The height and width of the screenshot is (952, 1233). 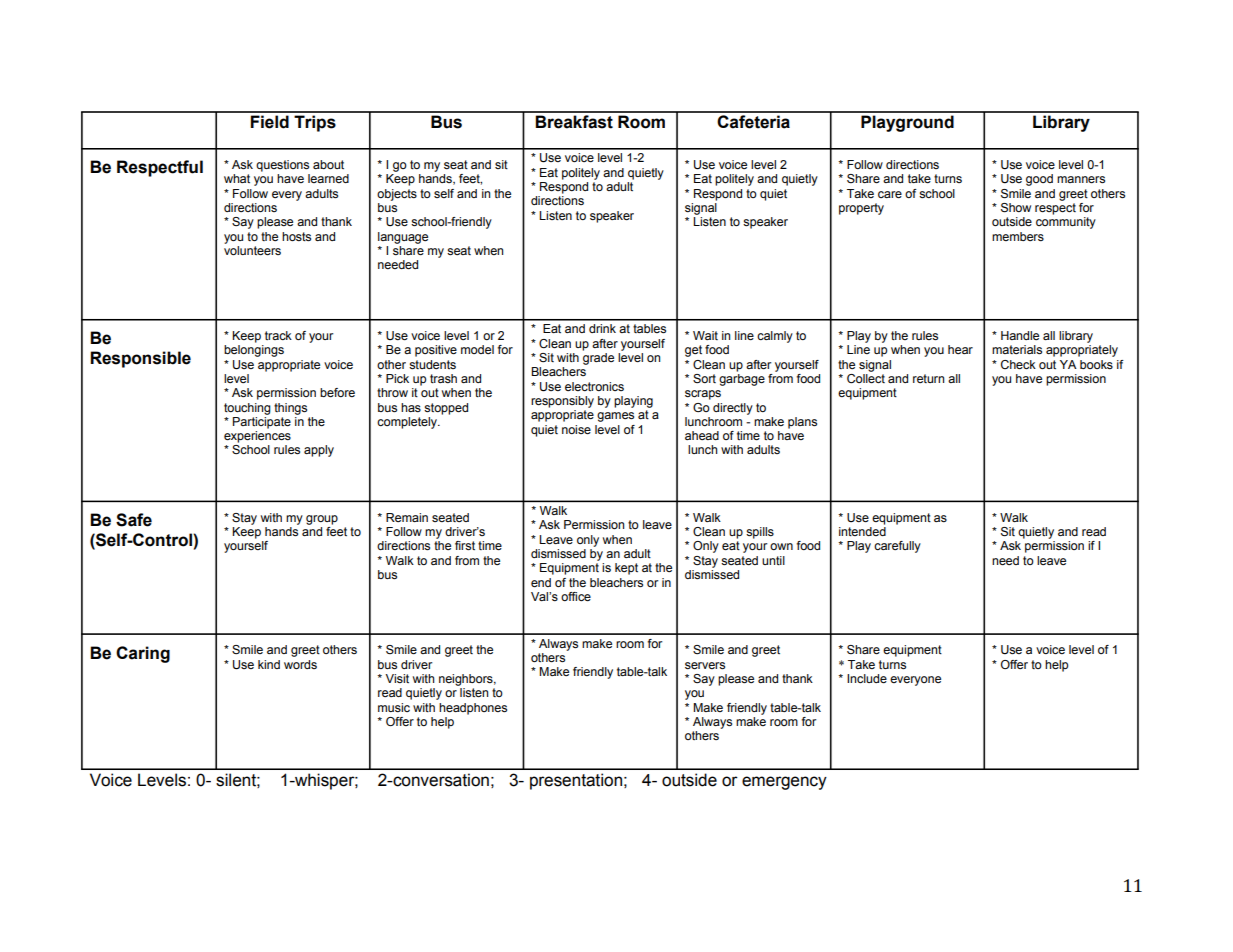 I want to click on music, so click(x=394, y=707).
